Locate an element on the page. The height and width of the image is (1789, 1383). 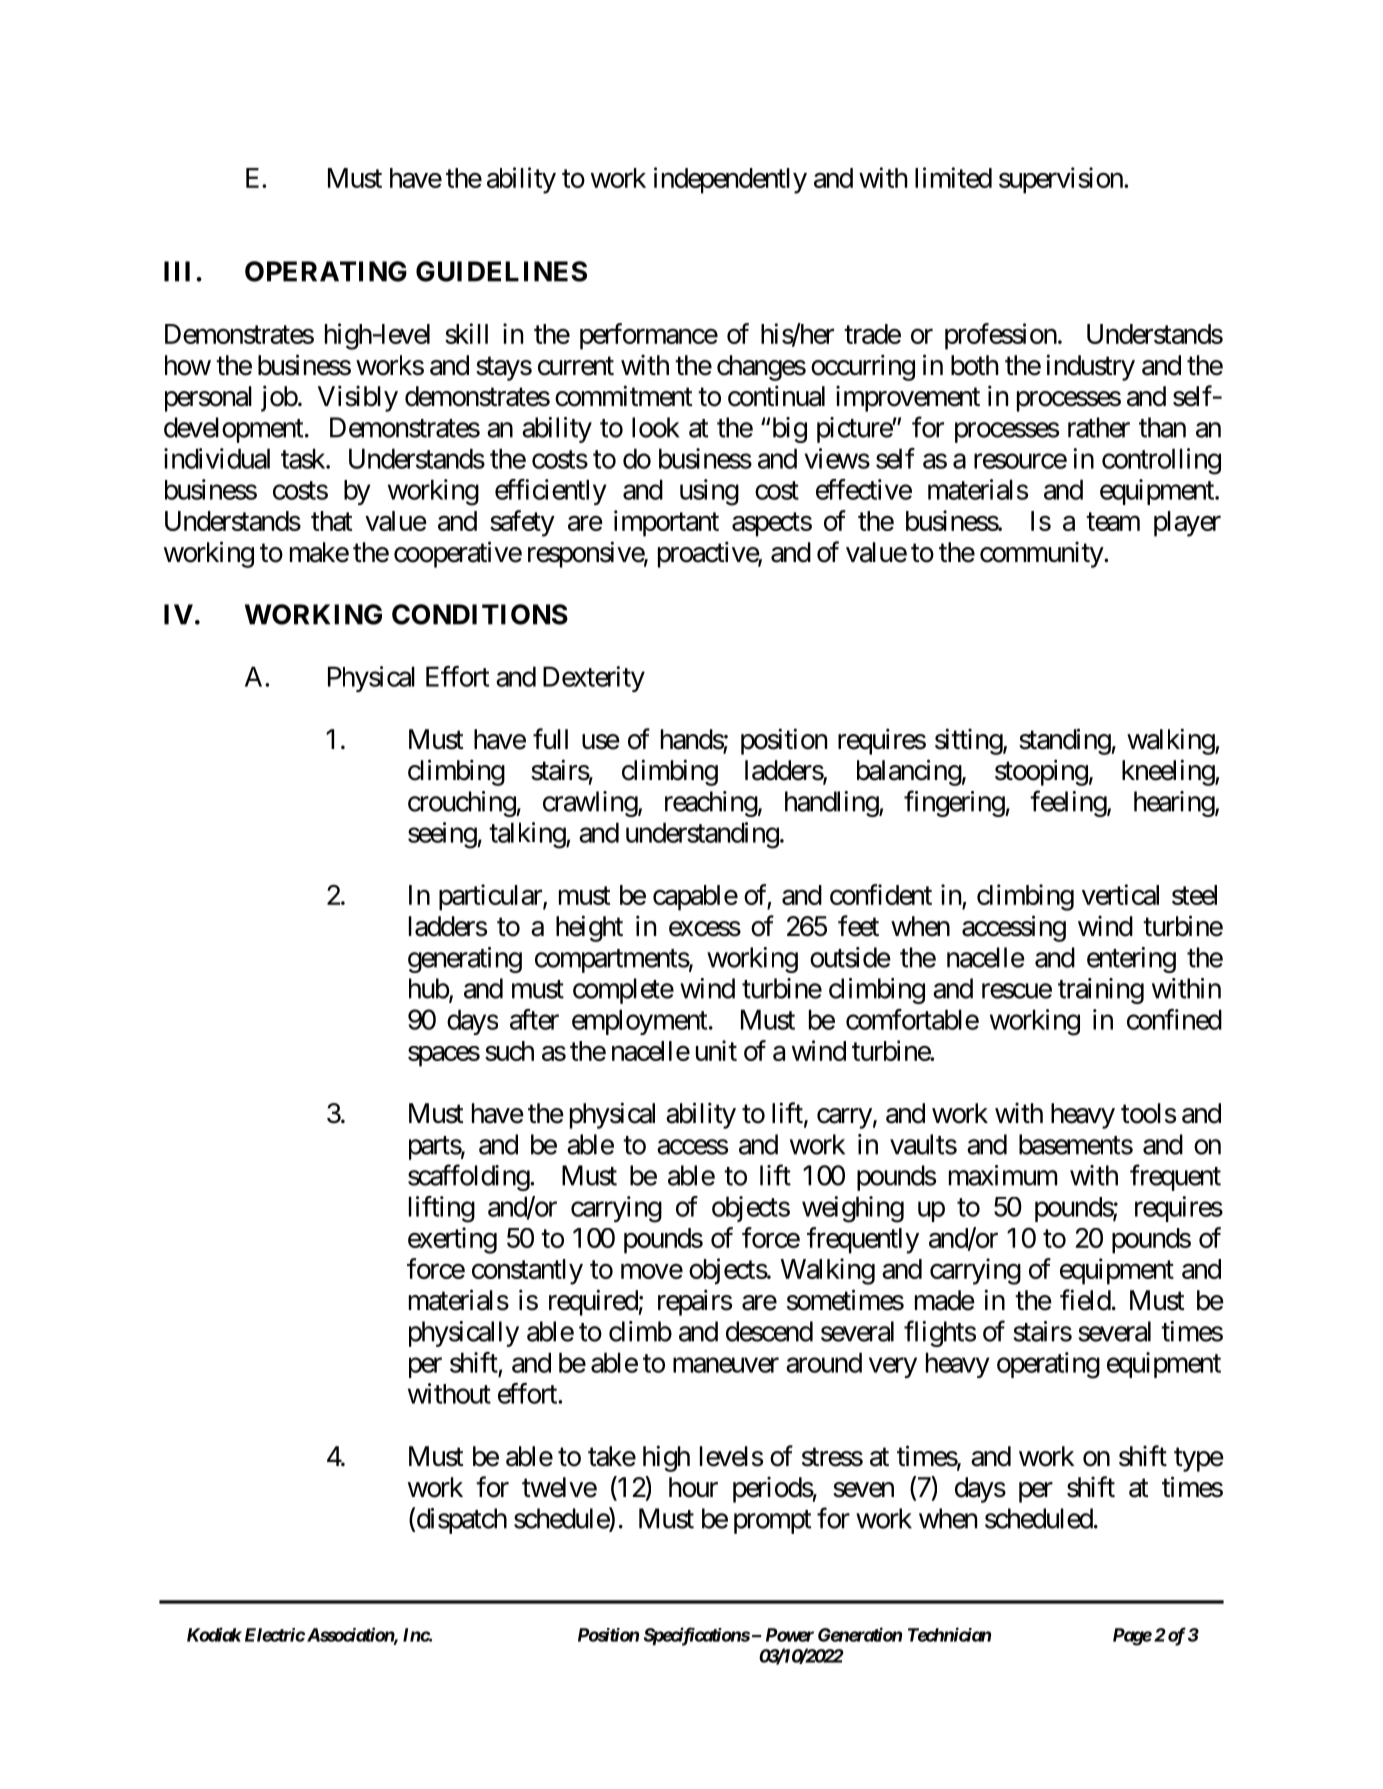
Technician is located at coordinates (949, 1634).
